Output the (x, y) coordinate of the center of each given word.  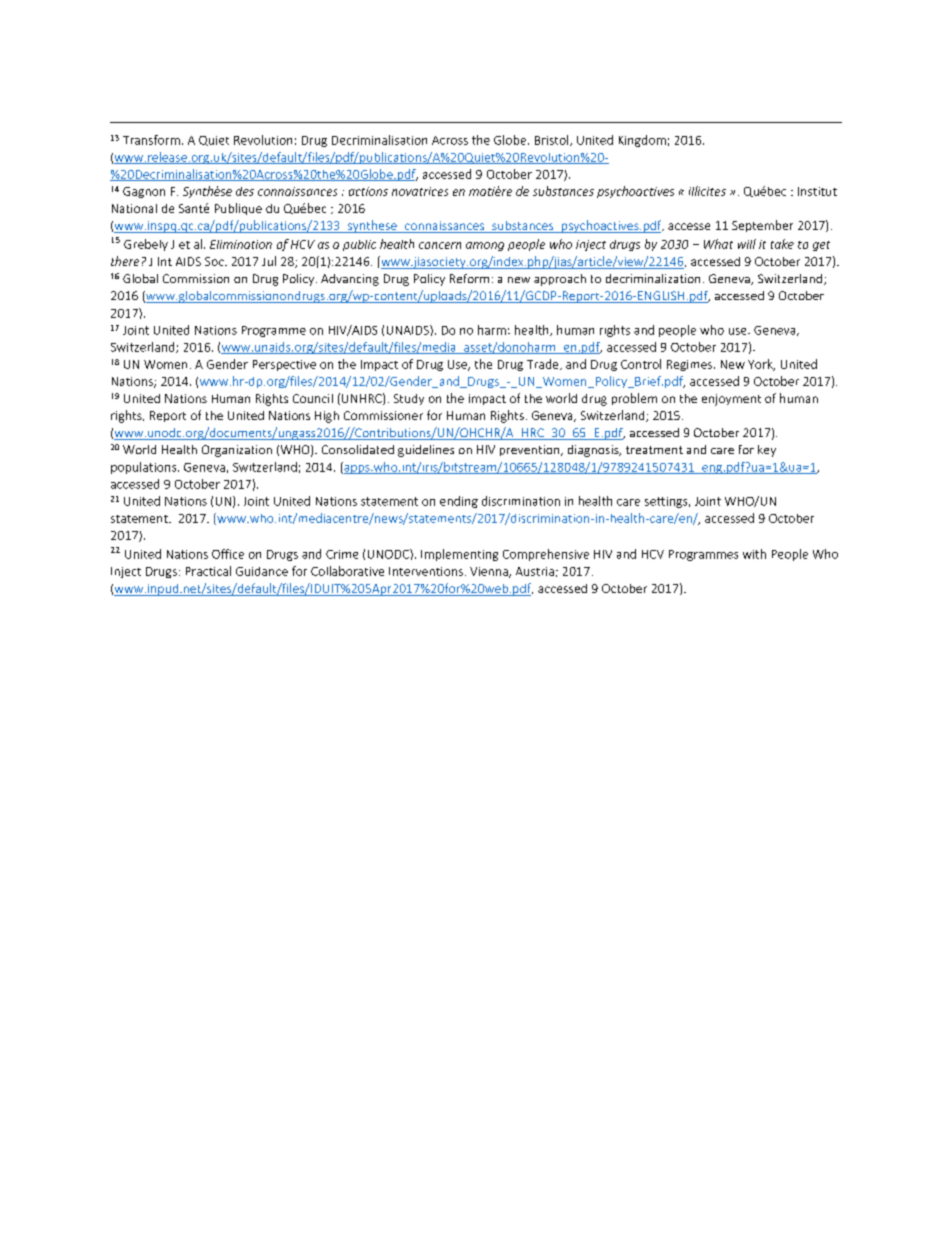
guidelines (426, 451)
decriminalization (653, 278)
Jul (269, 261)
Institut (817, 191)
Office (228, 554)
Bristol (553, 140)
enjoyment (731, 400)
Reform (469, 278)
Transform (151, 140)
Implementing (459, 555)
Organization (237, 451)
